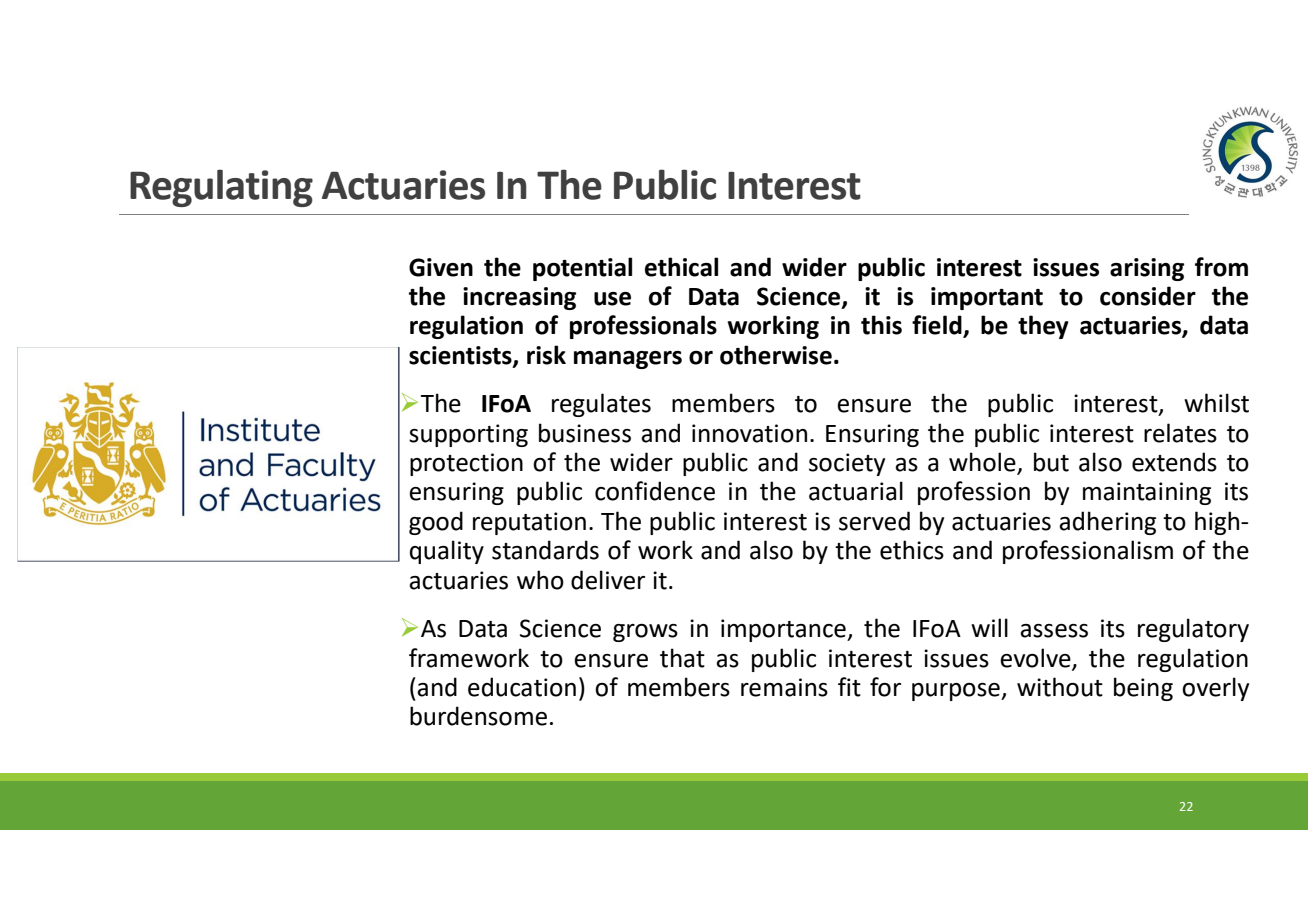 This page has height=924, width=1308. What do you see at coordinates (681, 267) in the page?
I see `ethical` at bounding box center [681, 267].
